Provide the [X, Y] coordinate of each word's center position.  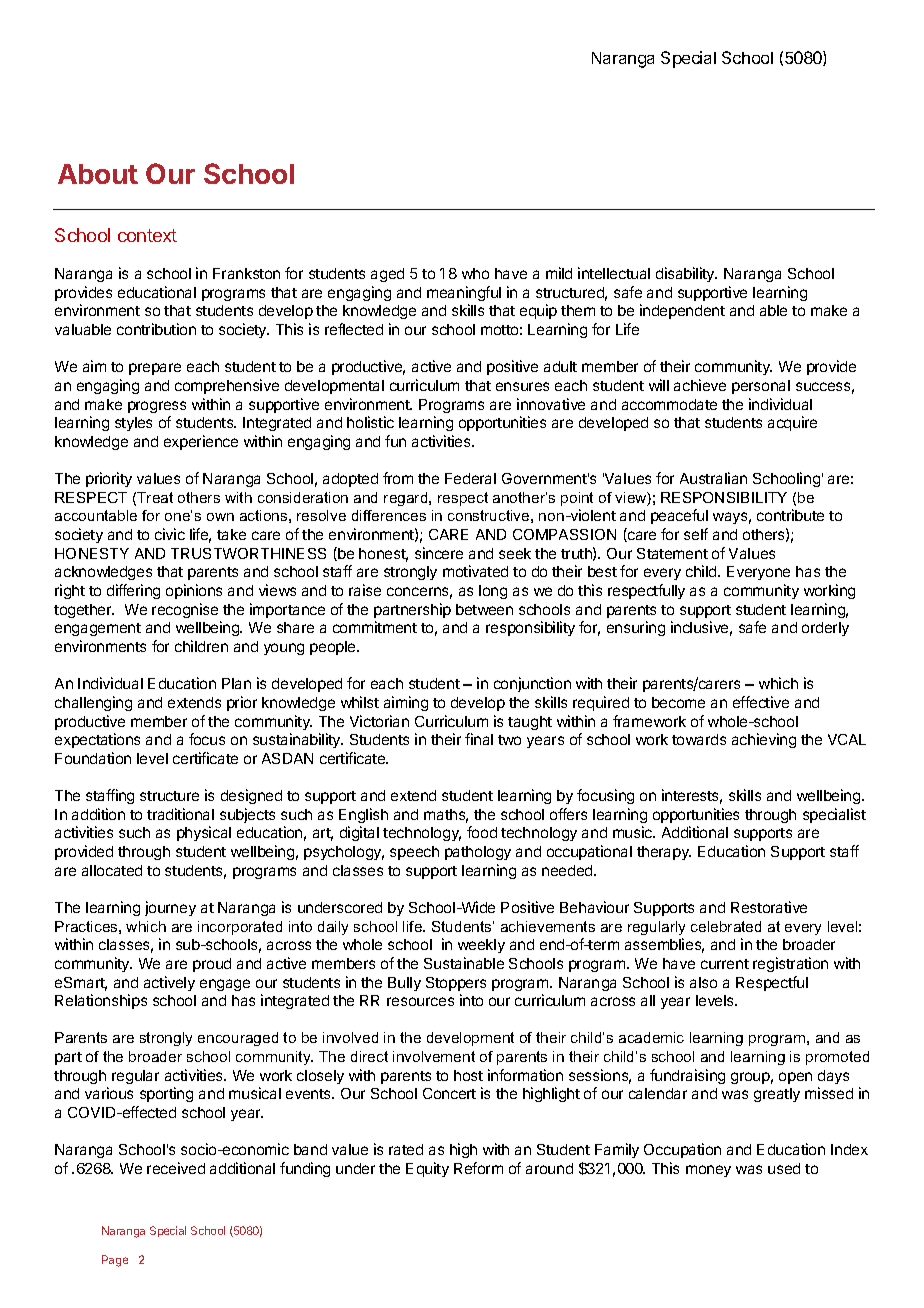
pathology [478, 853]
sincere [439, 553]
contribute [790, 515]
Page [115, 1261]
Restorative [769, 907]
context [147, 235]
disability [686, 274]
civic [170, 534]
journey [170, 908]
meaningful [464, 293]
